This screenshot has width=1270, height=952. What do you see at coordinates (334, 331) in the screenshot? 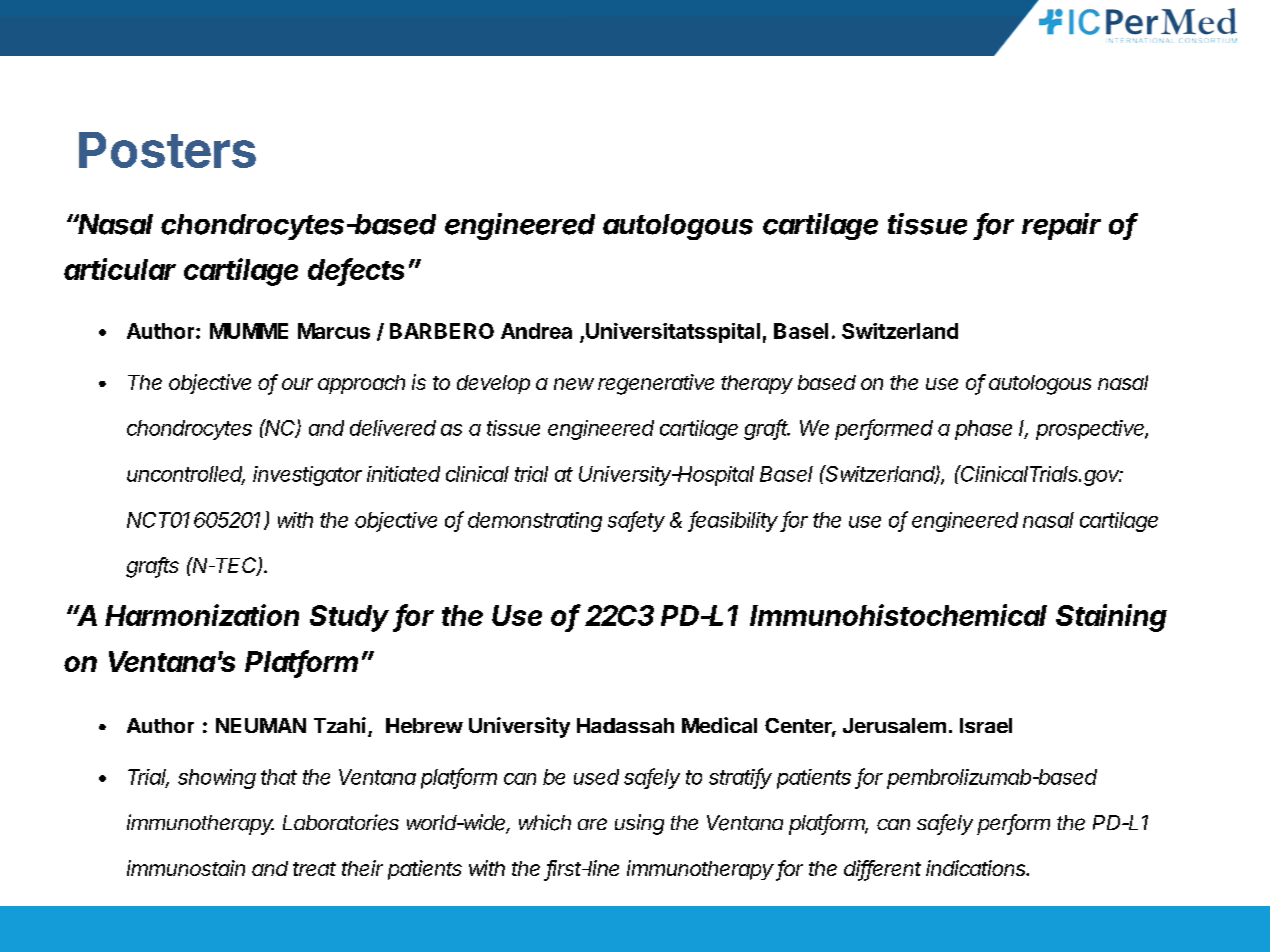
I see `Marcus` at bounding box center [334, 331].
